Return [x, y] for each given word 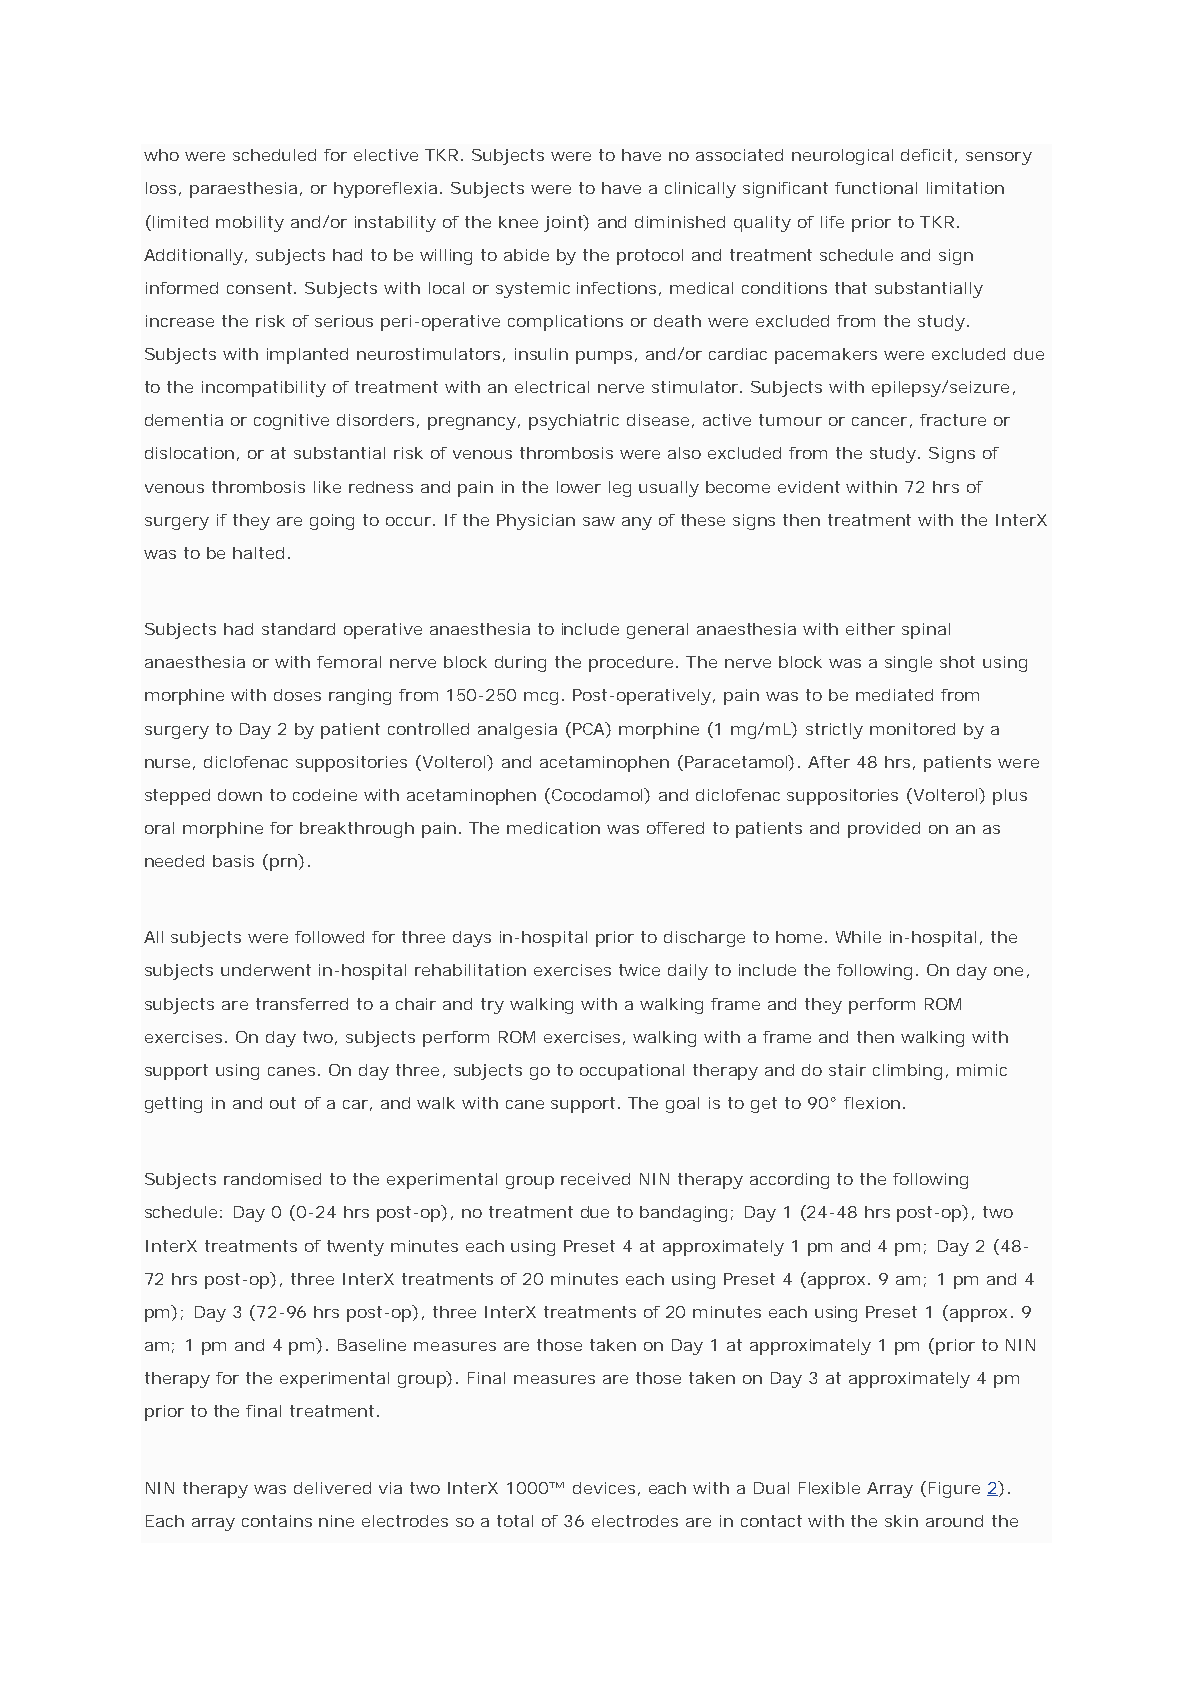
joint [566, 223]
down [240, 795]
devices [606, 1489]
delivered [332, 1488]
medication [553, 828]
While [858, 937]
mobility [250, 224]
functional [876, 188]
